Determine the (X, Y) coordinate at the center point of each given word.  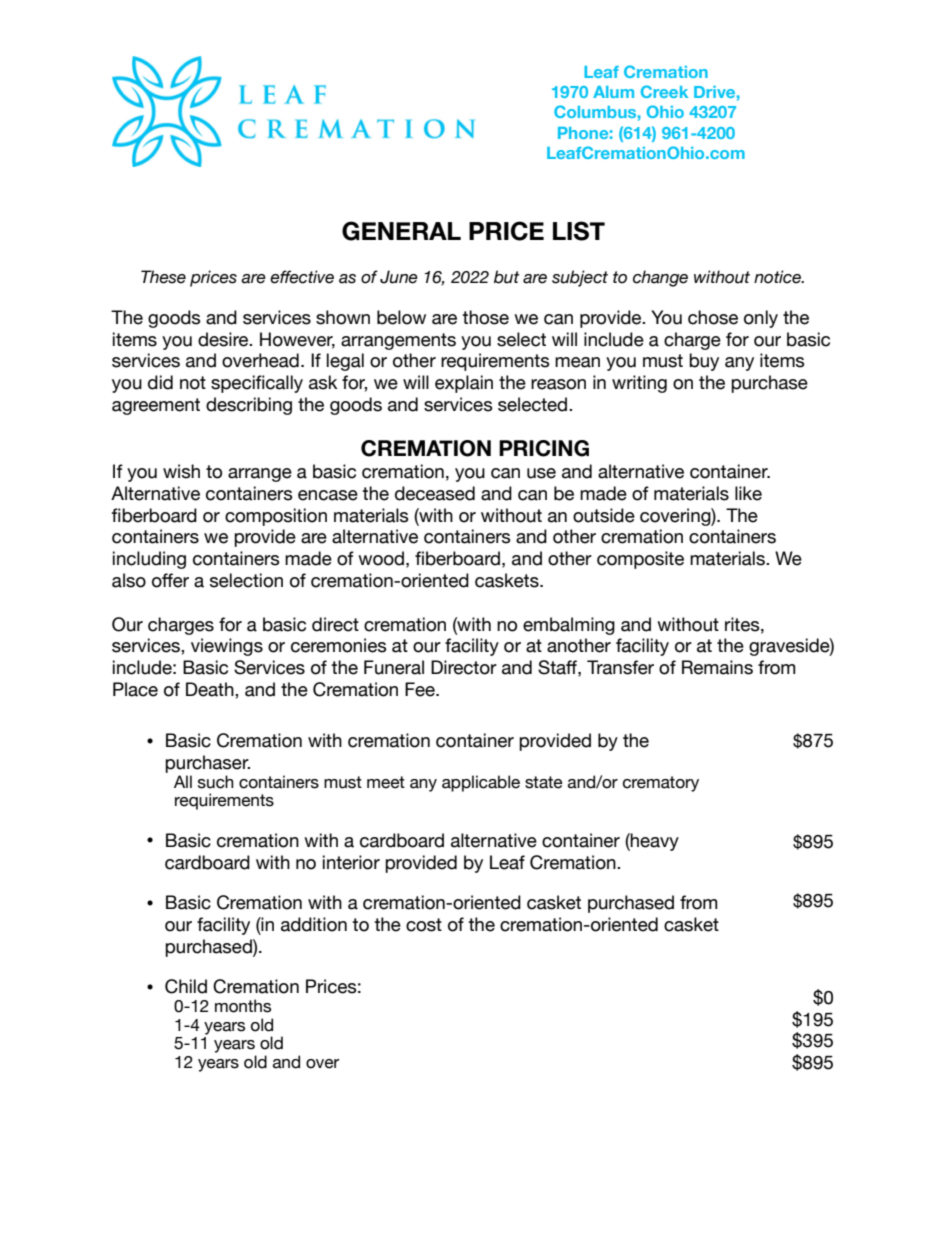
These (163, 277)
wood (381, 558)
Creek (664, 91)
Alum (613, 92)
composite (640, 560)
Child (186, 986)
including (149, 560)
